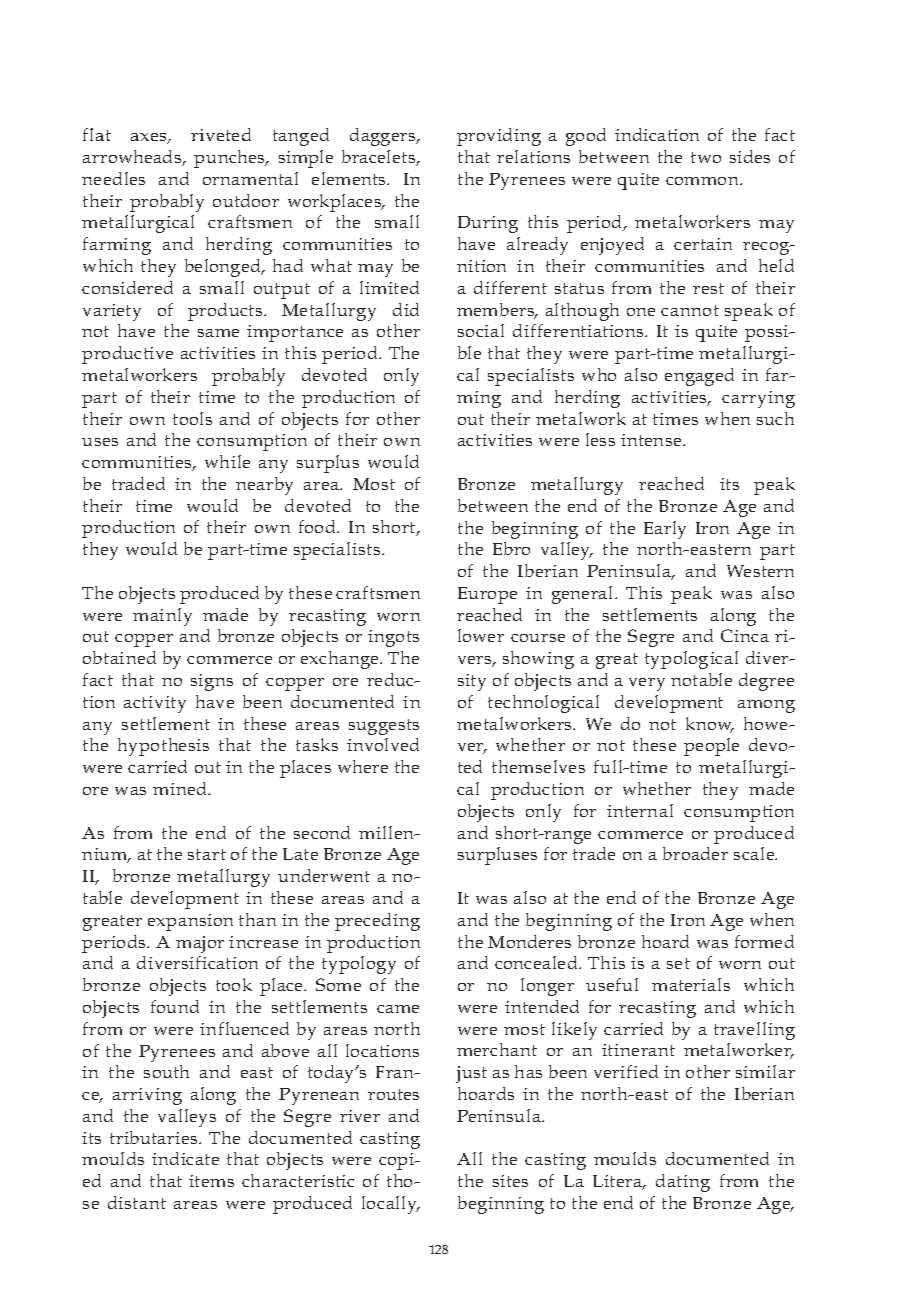  Describe the element at coordinates (185, 1158) in the image. I see `indicate` at that location.
